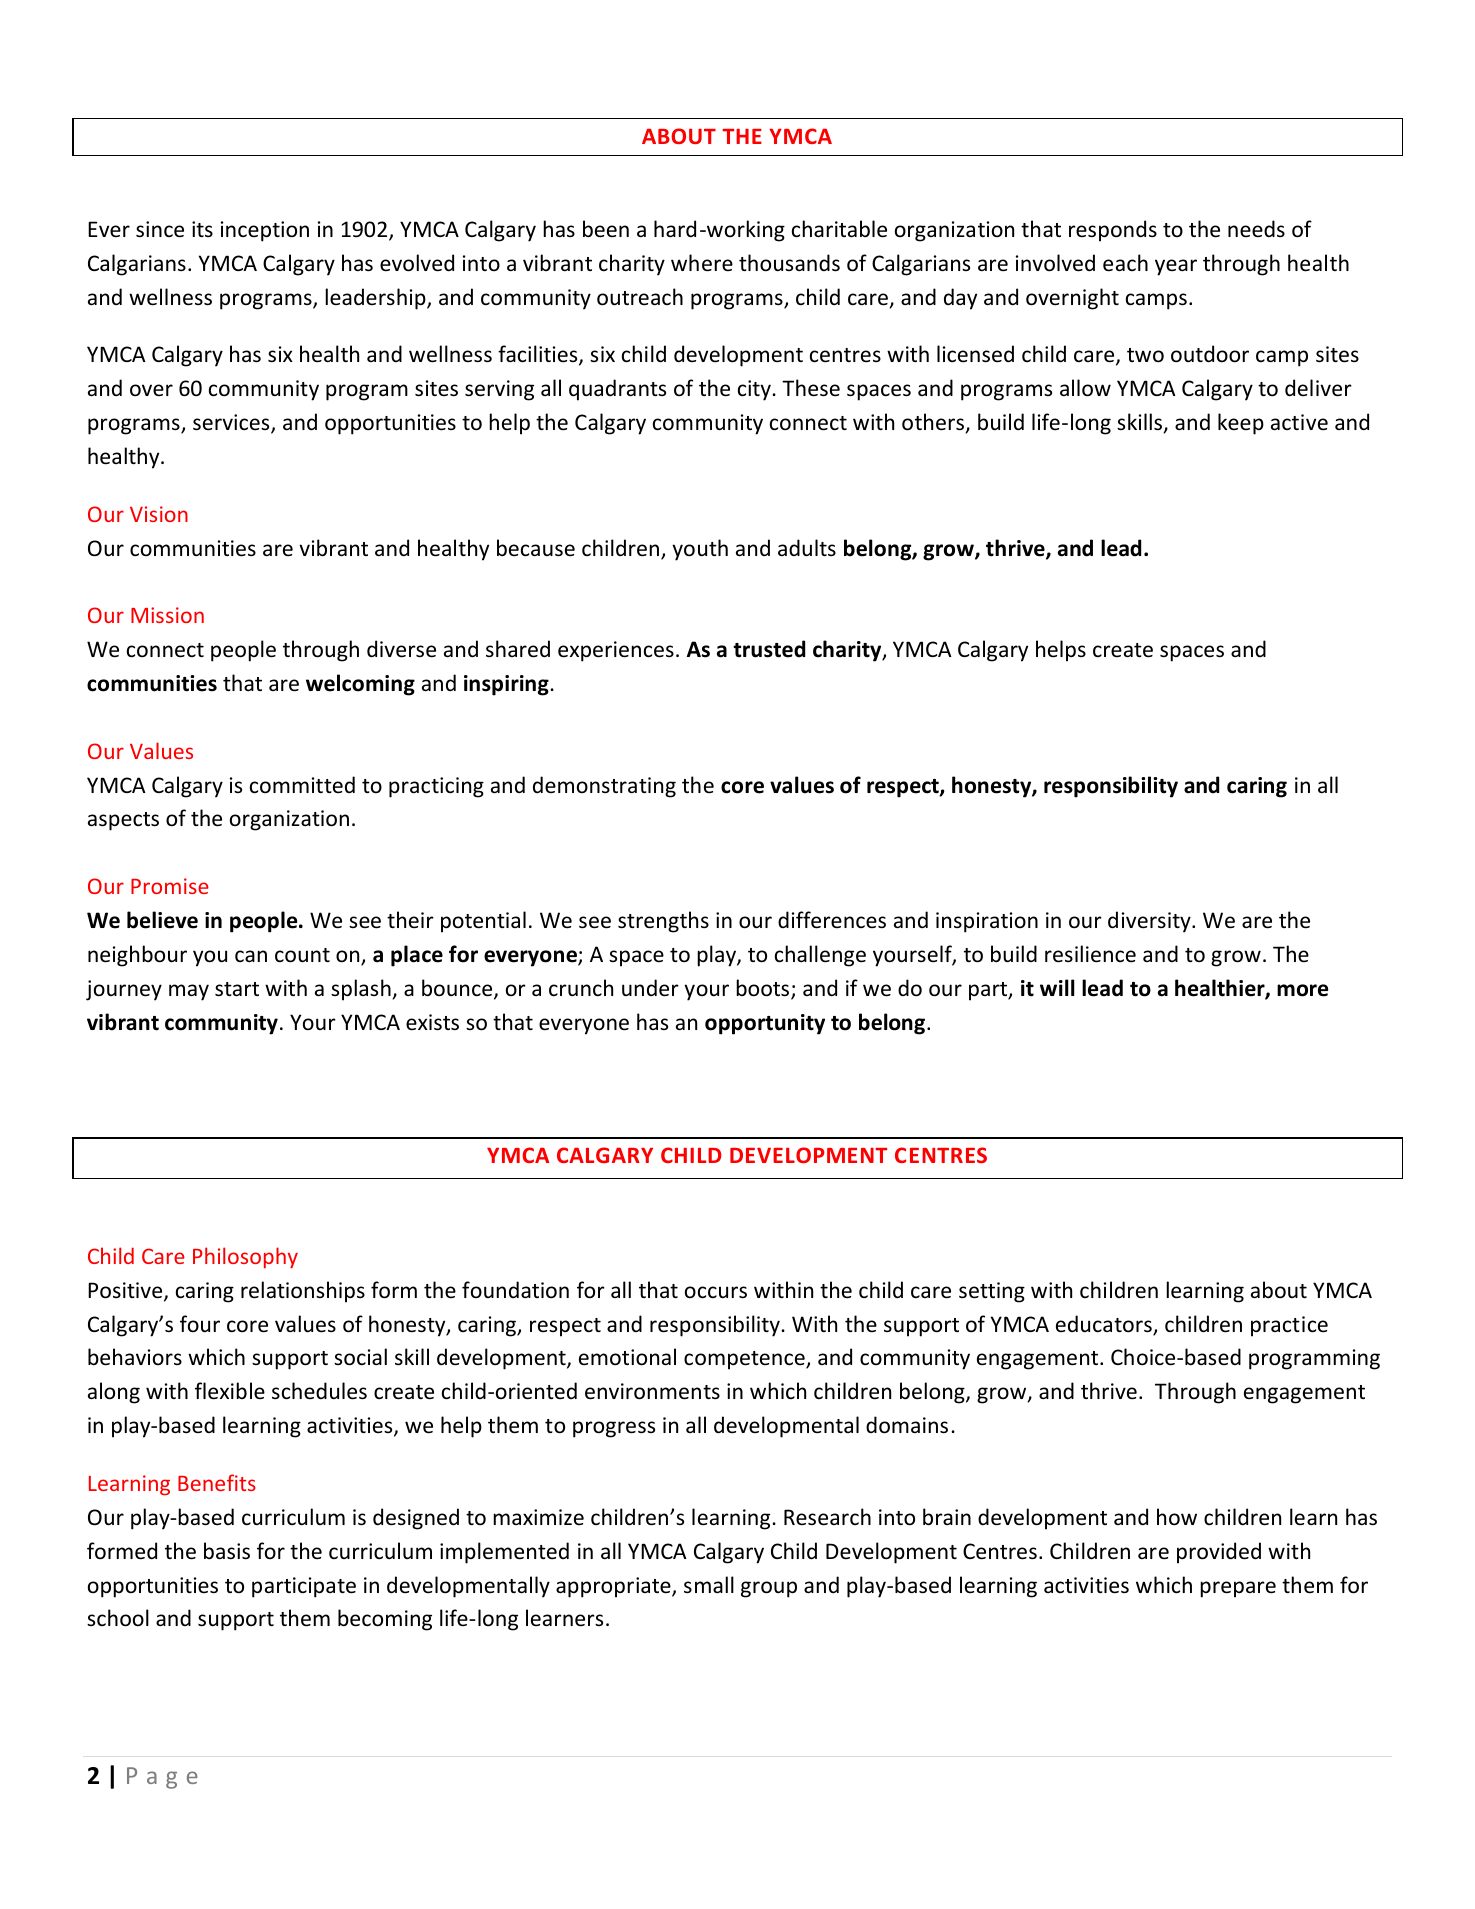 Image resolution: width=1475 pixels, height=1909 pixels. Describe the element at coordinates (227, 1551) in the screenshot. I see `basis` at that location.
